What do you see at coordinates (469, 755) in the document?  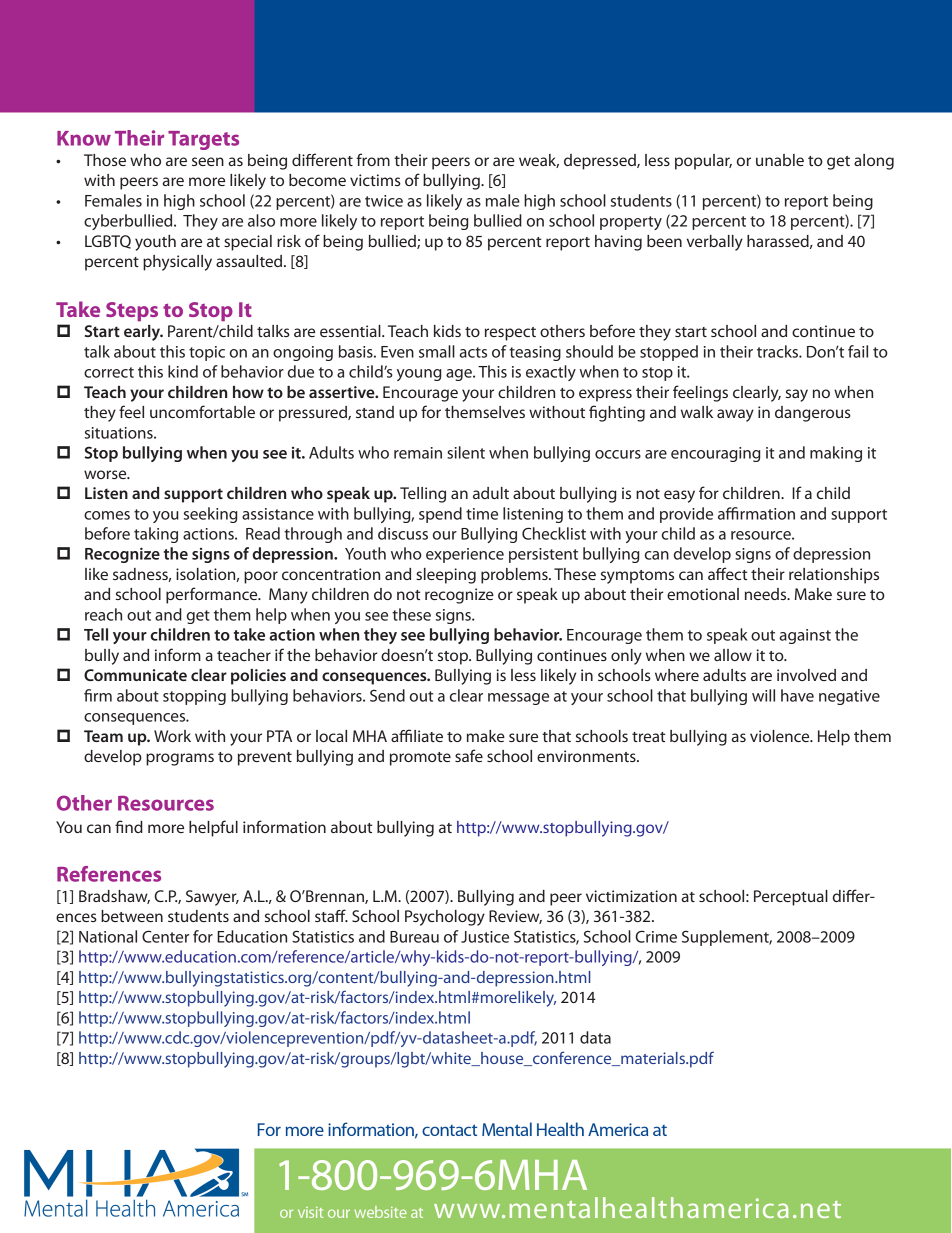 I see `safe` at bounding box center [469, 755].
